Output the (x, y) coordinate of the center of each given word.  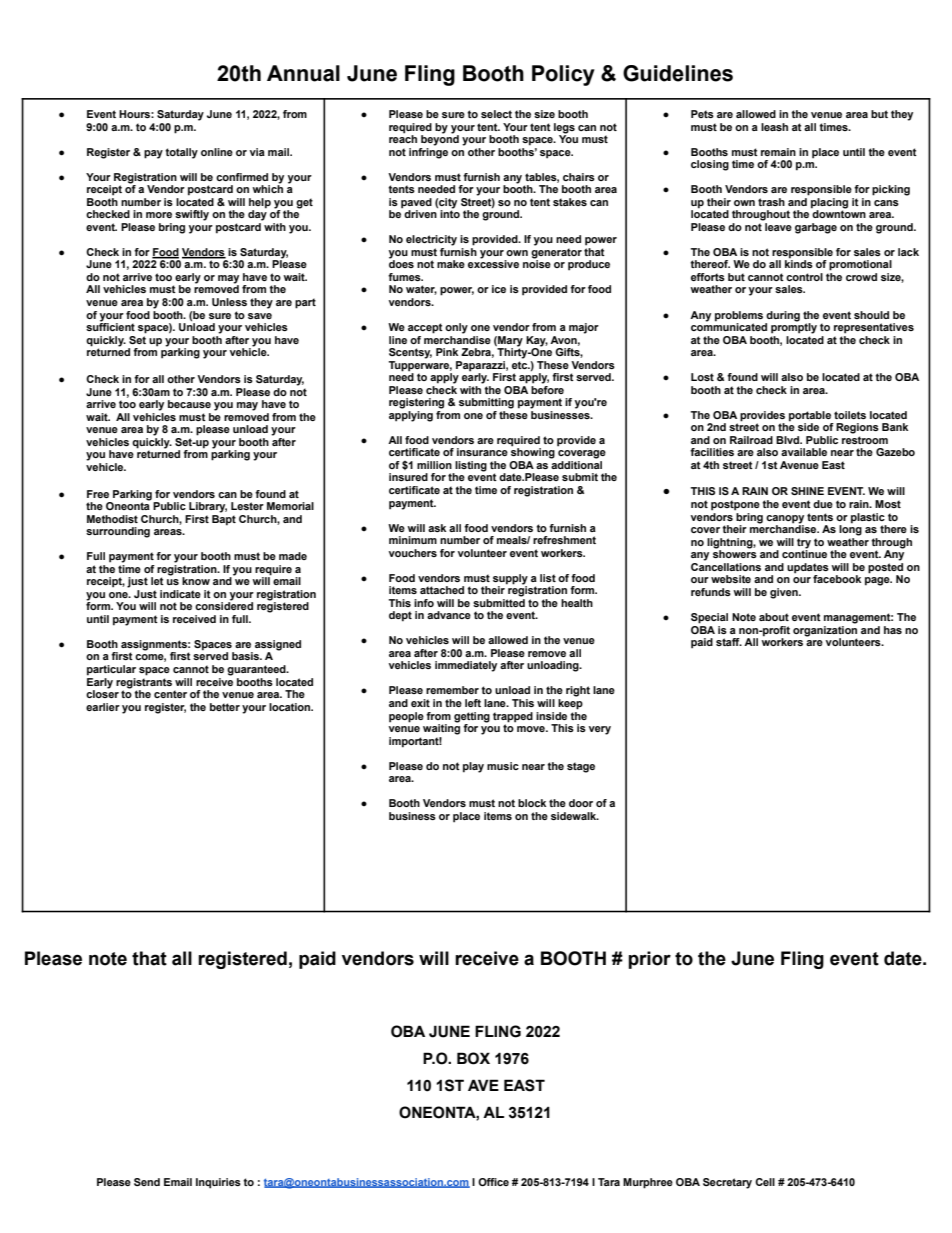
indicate (180, 594)
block (532, 803)
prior (649, 960)
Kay (537, 341)
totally (181, 153)
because (189, 404)
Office (493, 1182)
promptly (794, 327)
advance (449, 615)
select (496, 114)
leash (774, 127)
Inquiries (218, 1183)
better (225, 707)
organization (825, 630)
